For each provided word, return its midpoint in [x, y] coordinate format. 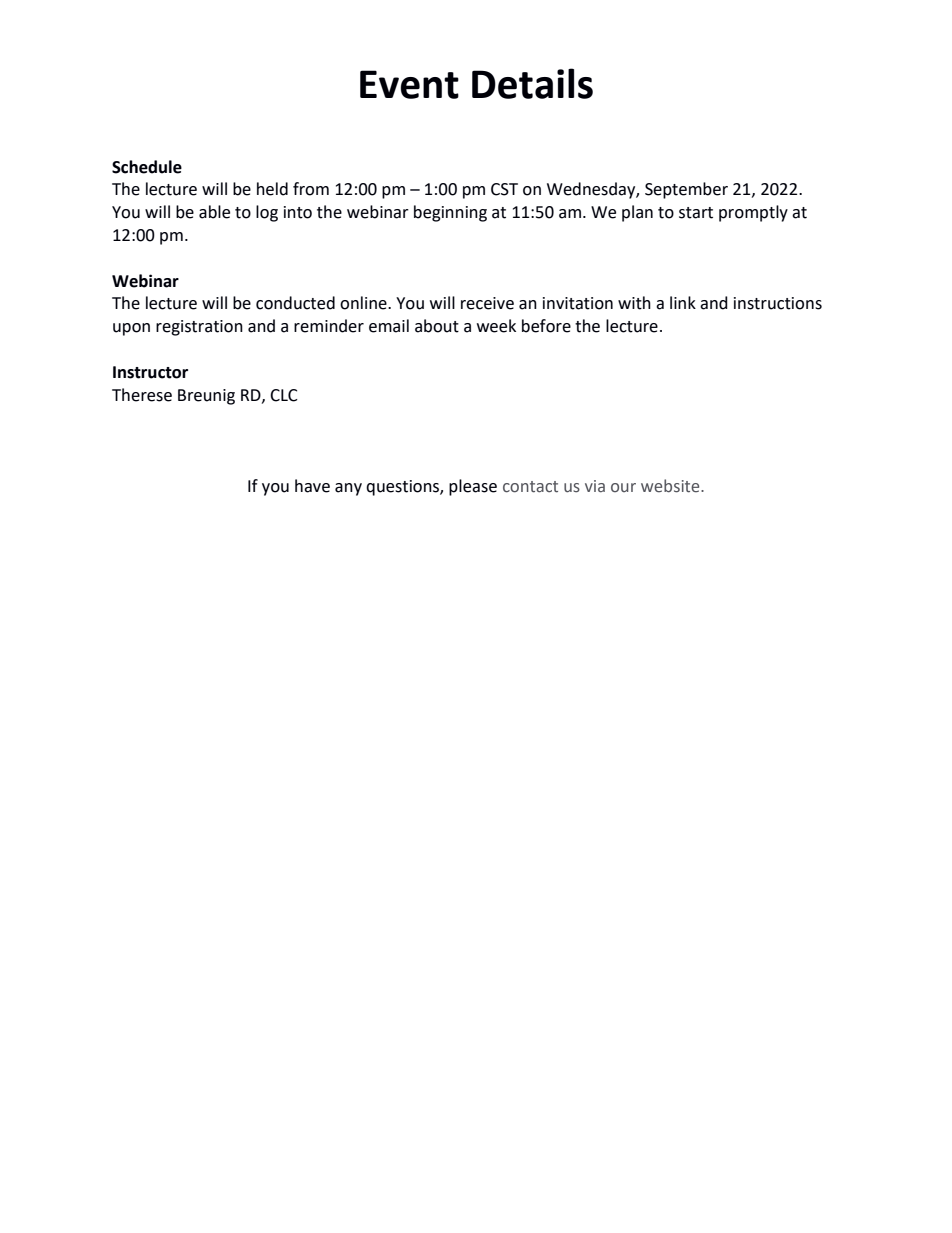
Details [532, 83]
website [671, 486]
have [312, 486]
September [686, 190]
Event [409, 84]
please [473, 487]
